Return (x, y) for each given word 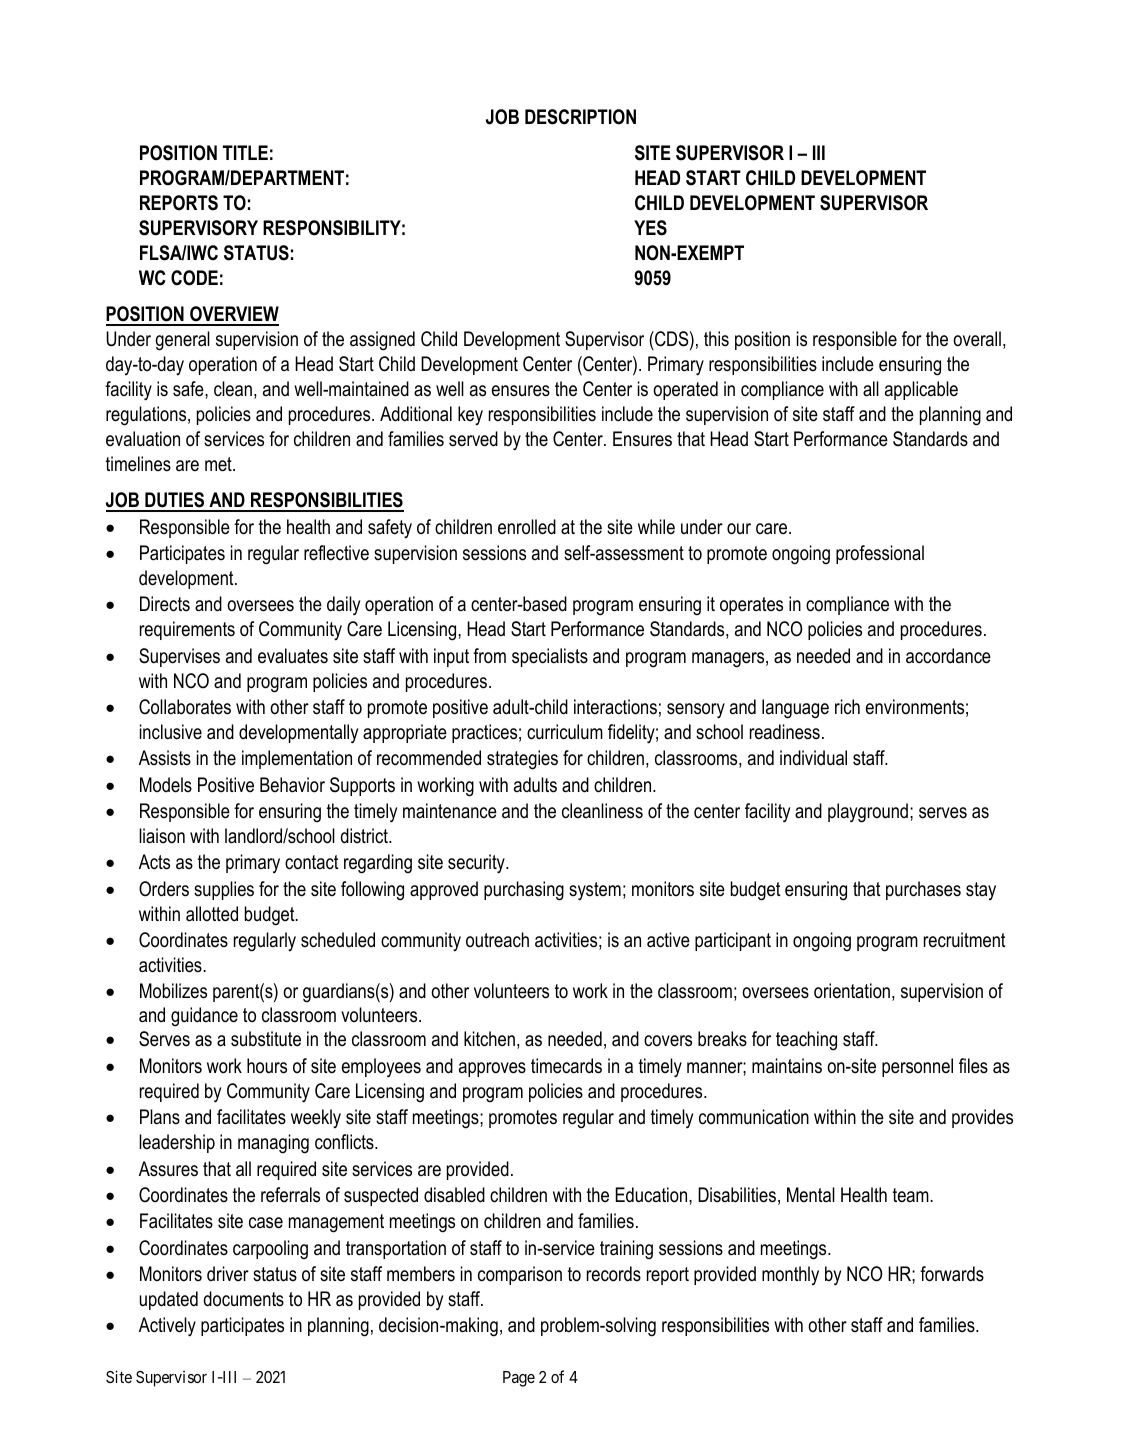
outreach (497, 940)
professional (880, 554)
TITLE (245, 152)
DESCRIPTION (580, 117)
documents (243, 1299)
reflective (336, 553)
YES (650, 228)
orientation (852, 991)
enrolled (527, 527)
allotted (212, 914)
